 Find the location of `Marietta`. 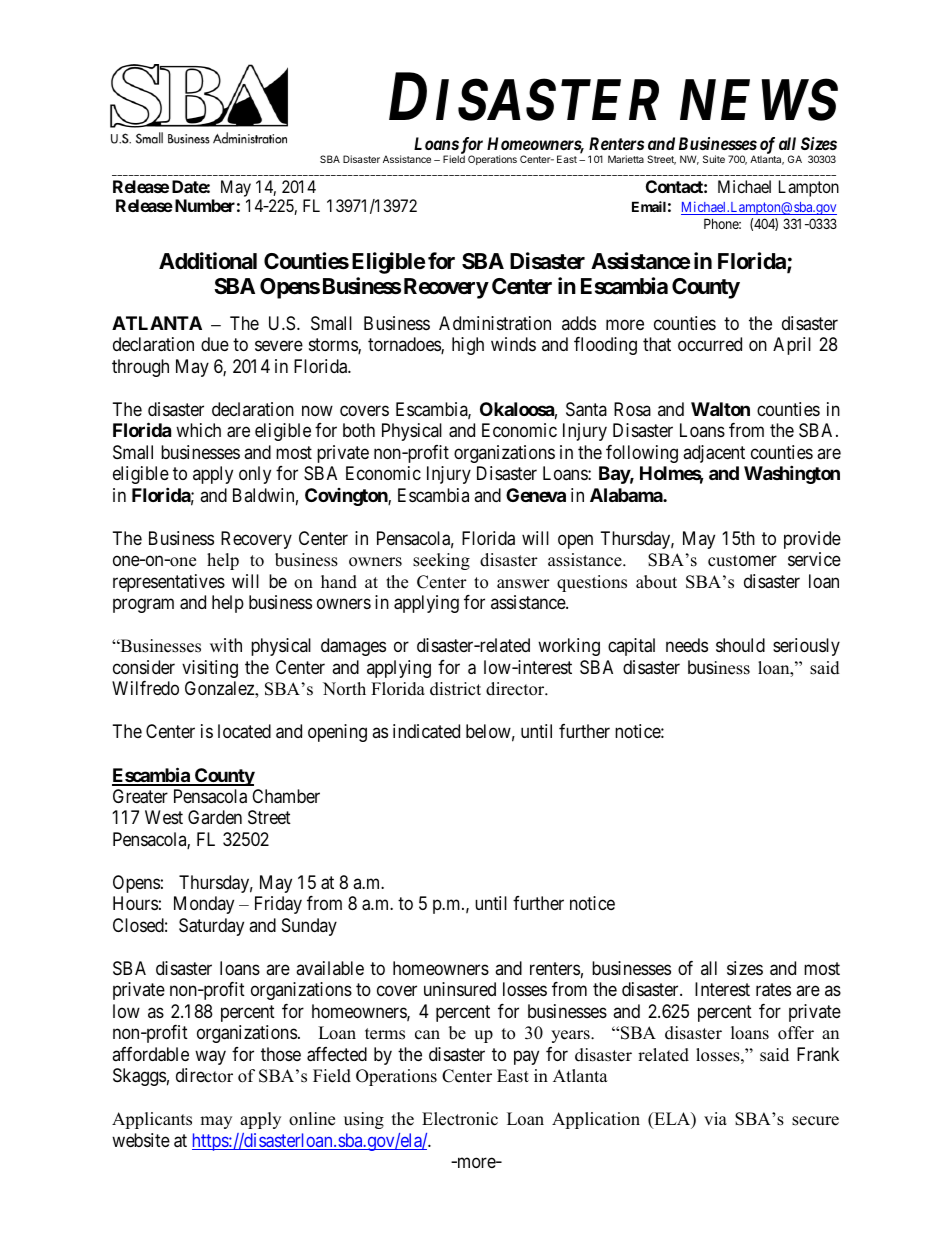

Marietta is located at coordinates (626, 159).
